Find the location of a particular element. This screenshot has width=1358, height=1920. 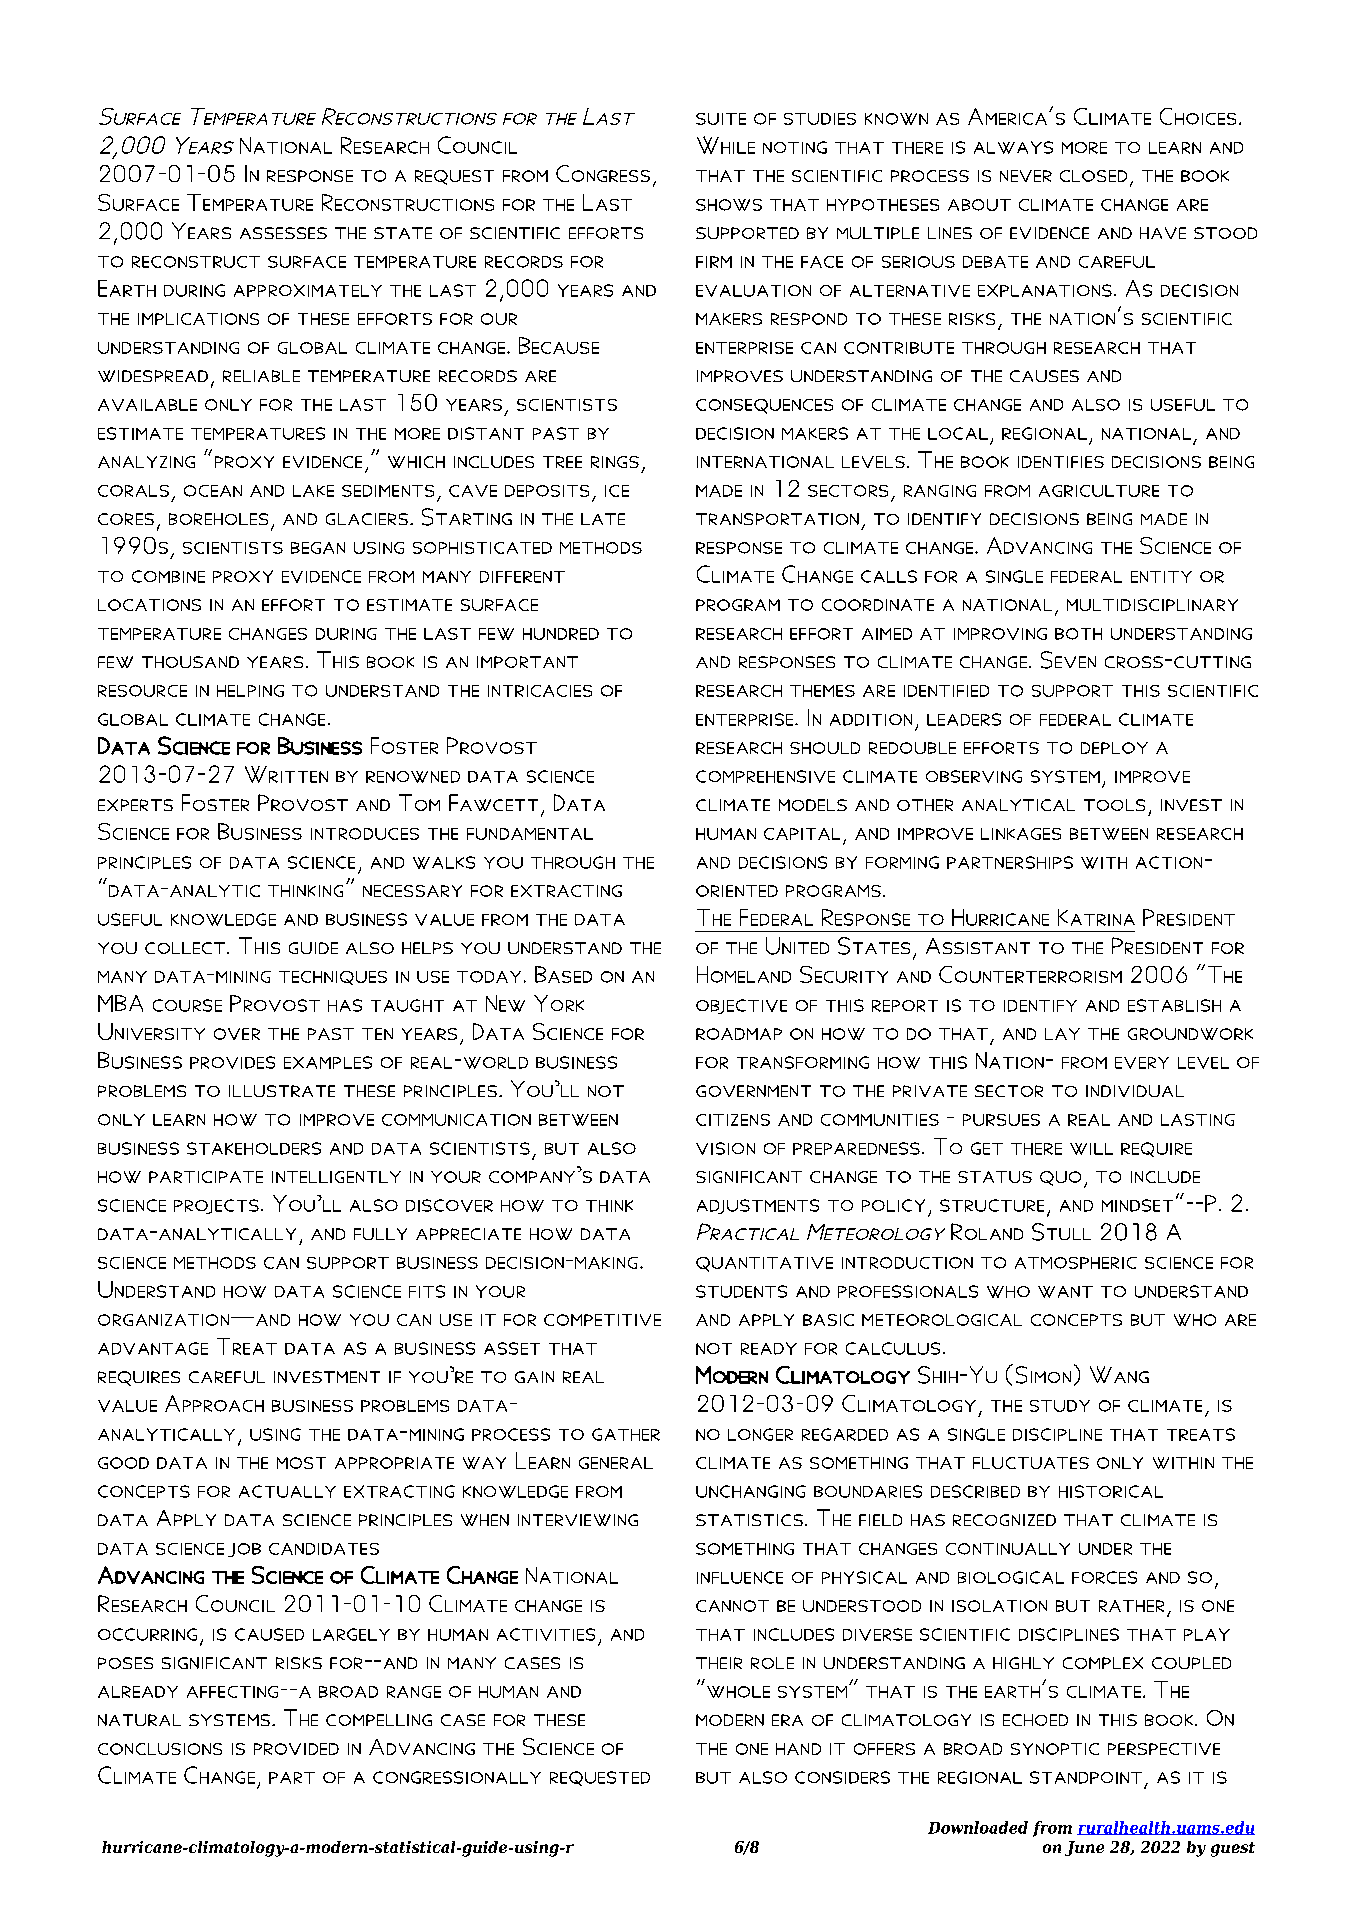

tools is located at coordinates (1114, 805).
